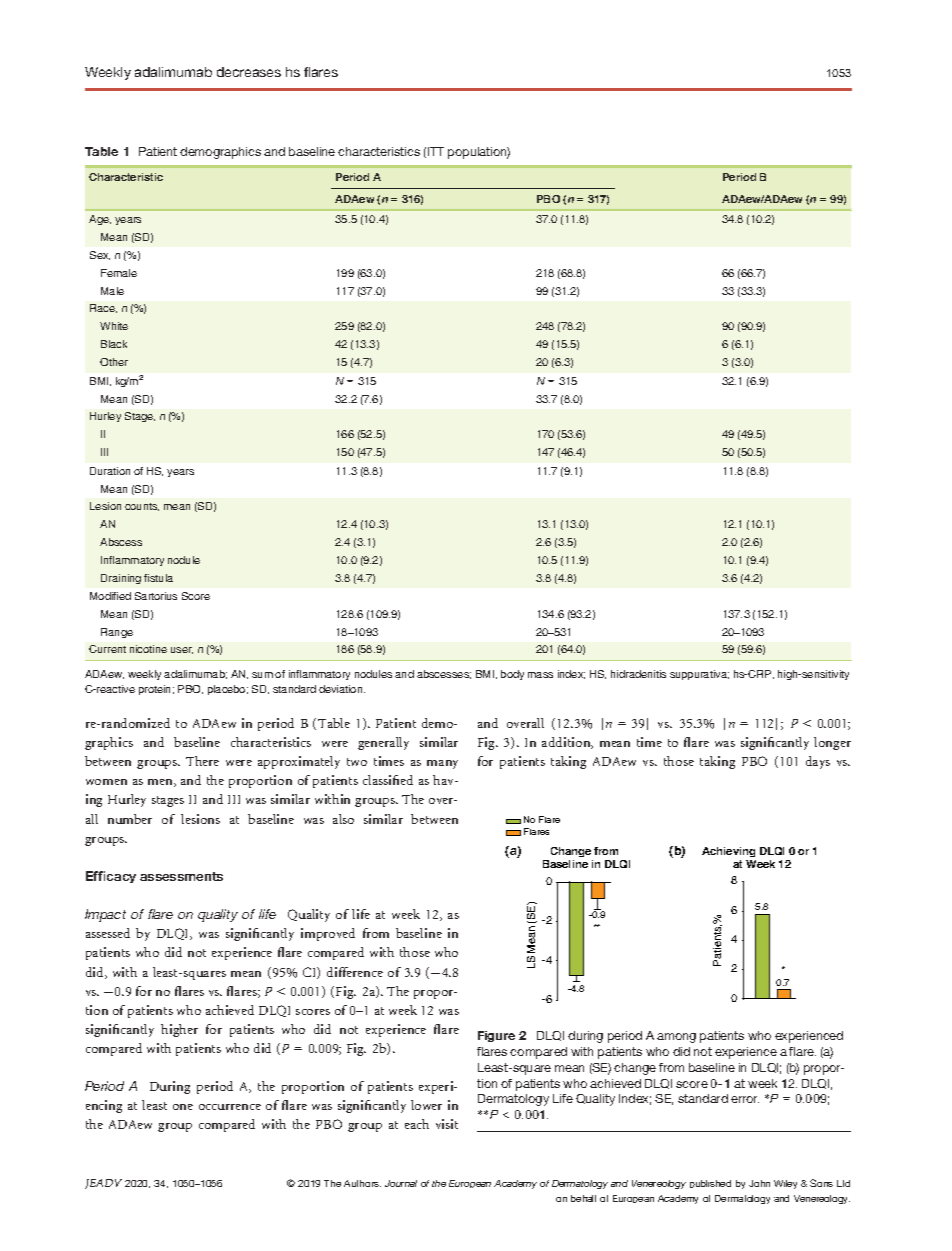  What do you see at coordinates (512, 675) in the page?
I see `body` at bounding box center [512, 675].
